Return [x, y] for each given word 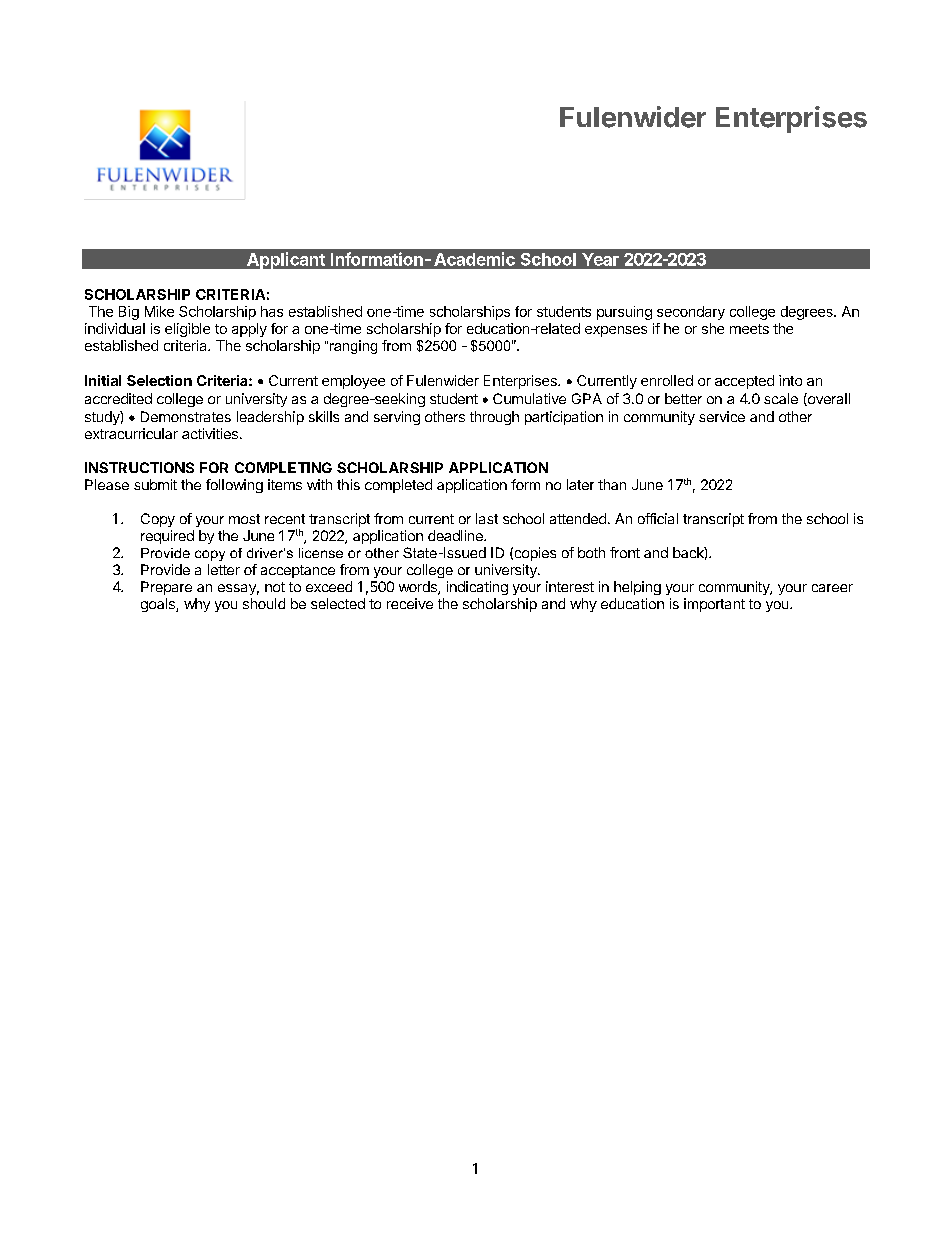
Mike [159, 311]
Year [600, 259]
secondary [691, 313]
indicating [477, 588]
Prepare [166, 588]
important [714, 605]
